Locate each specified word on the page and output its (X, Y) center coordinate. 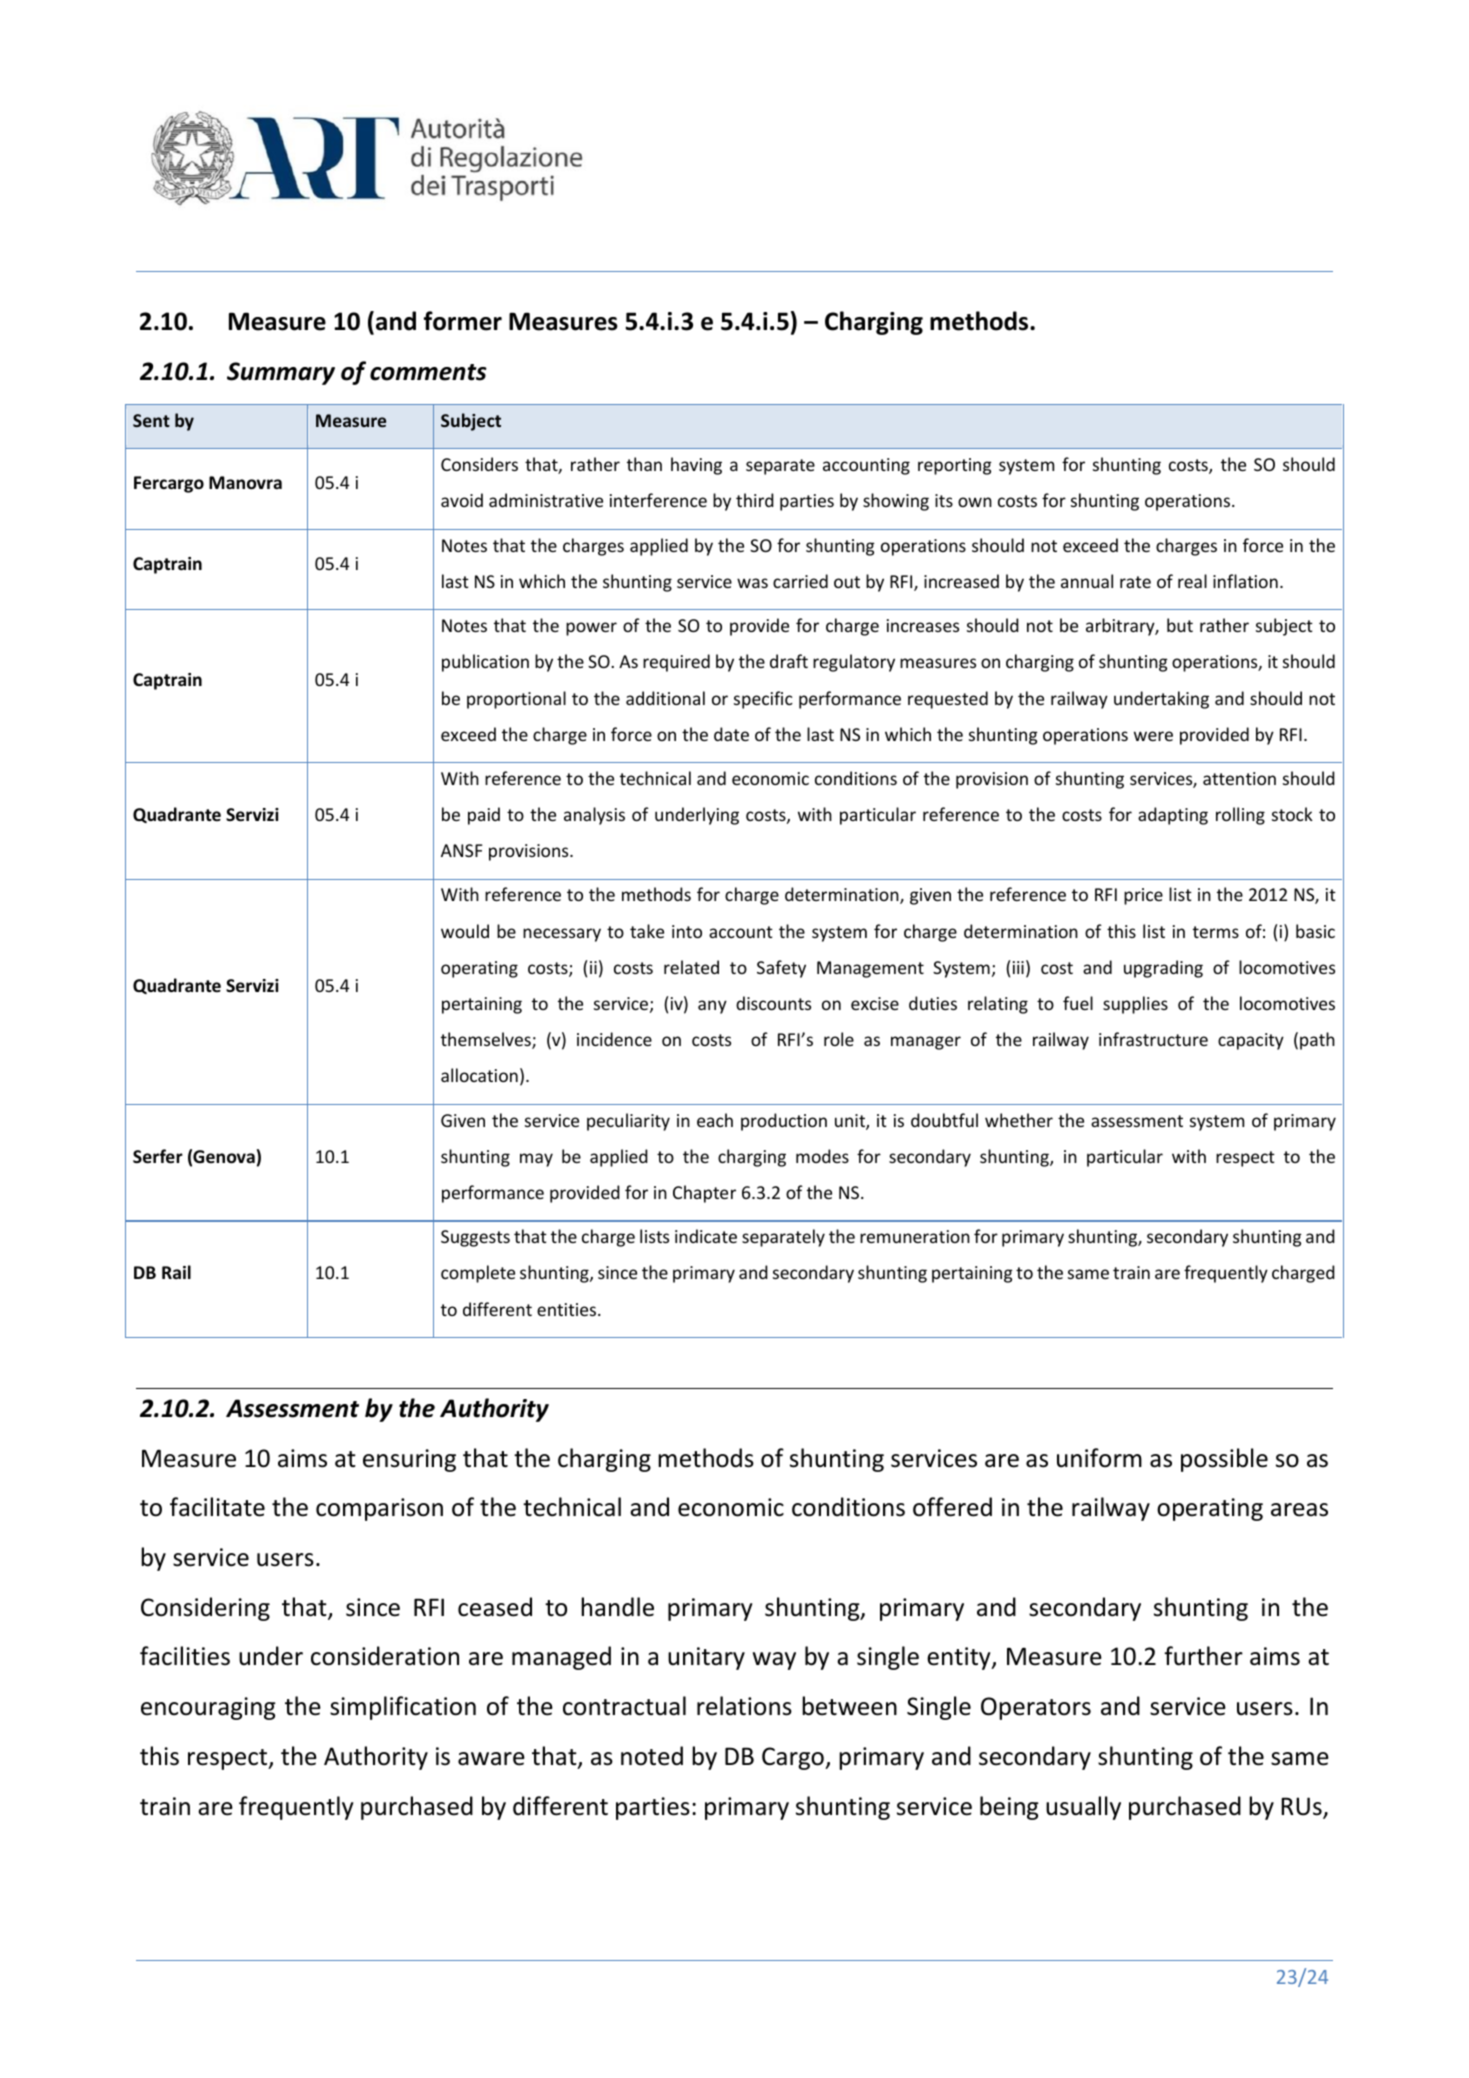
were (1153, 736)
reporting (955, 466)
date (731, 734)
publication (485, 663)
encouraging (208, 1708)
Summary (281, 373)
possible (1224, 1460)
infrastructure (1153, 1039)
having (696, 466)
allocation (479, 1075)
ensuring (409, 1460)
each (715, 1120)
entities (568, 1309)
